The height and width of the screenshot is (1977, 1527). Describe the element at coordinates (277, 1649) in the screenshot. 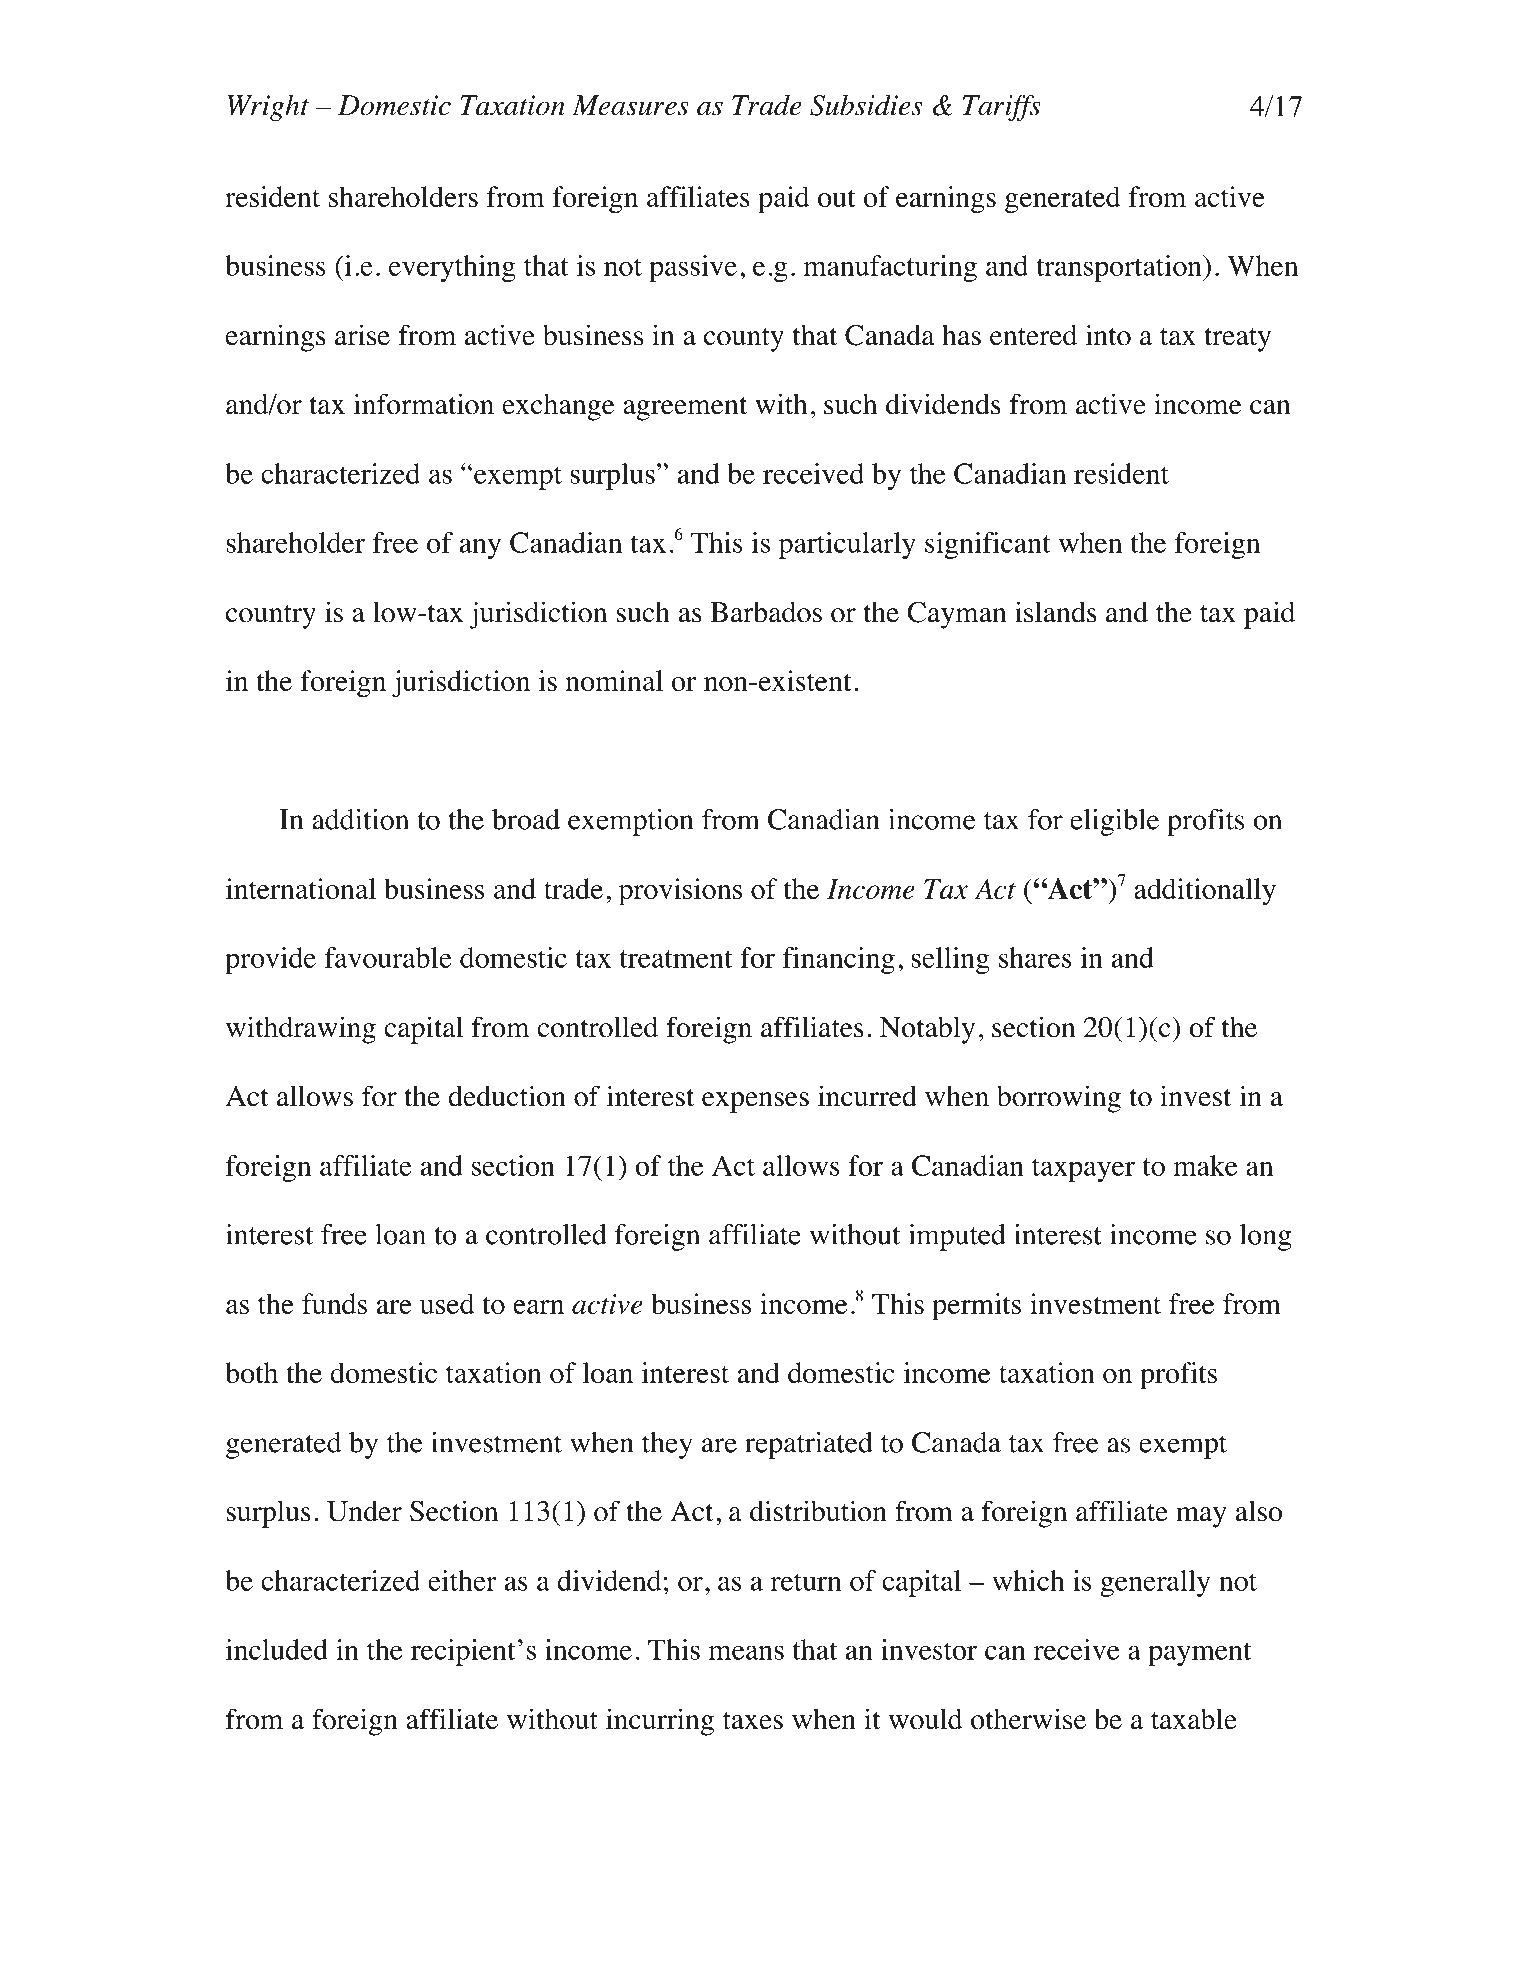

I see `included` at that location.
